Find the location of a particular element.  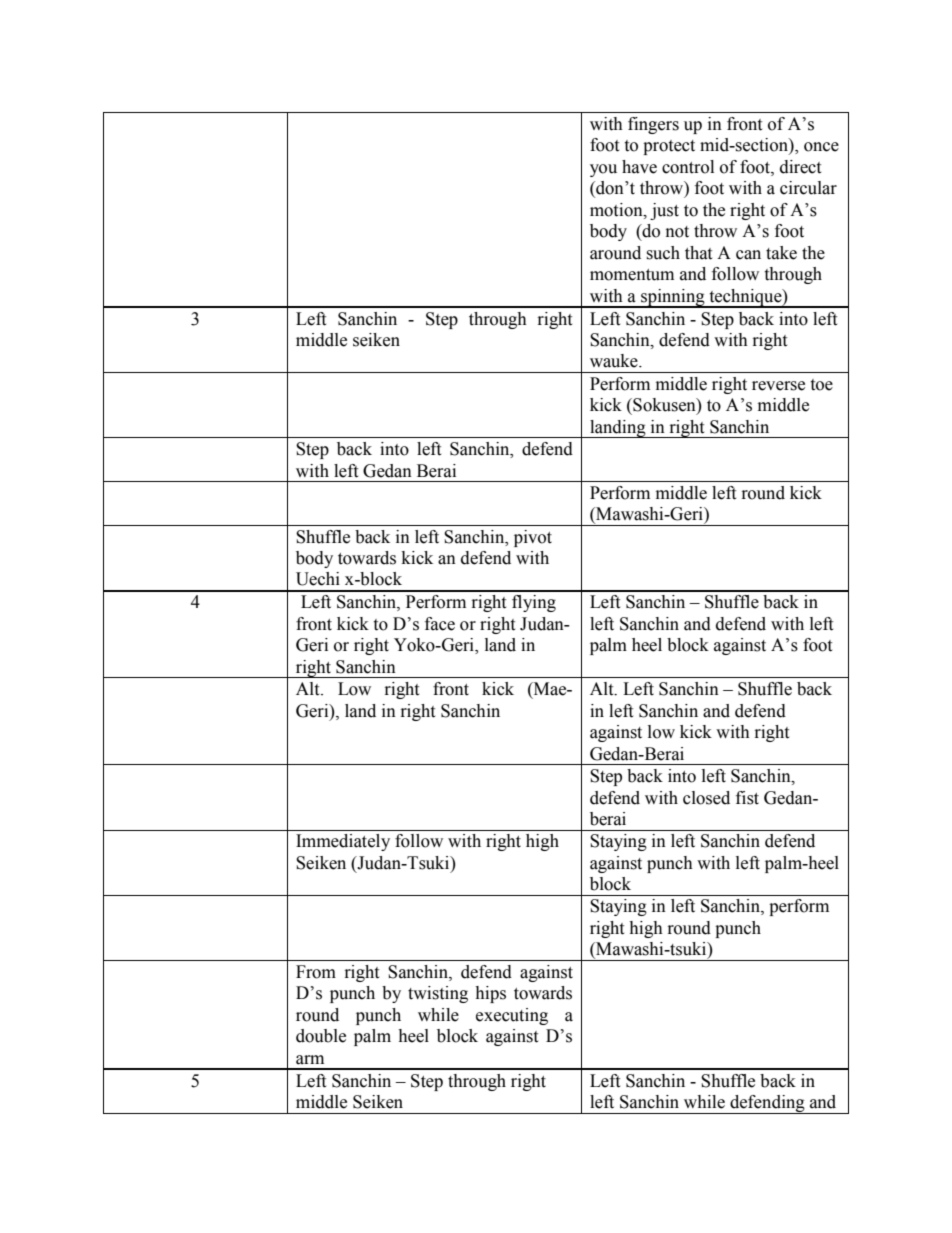

face is located at coordinates (440, 624).
